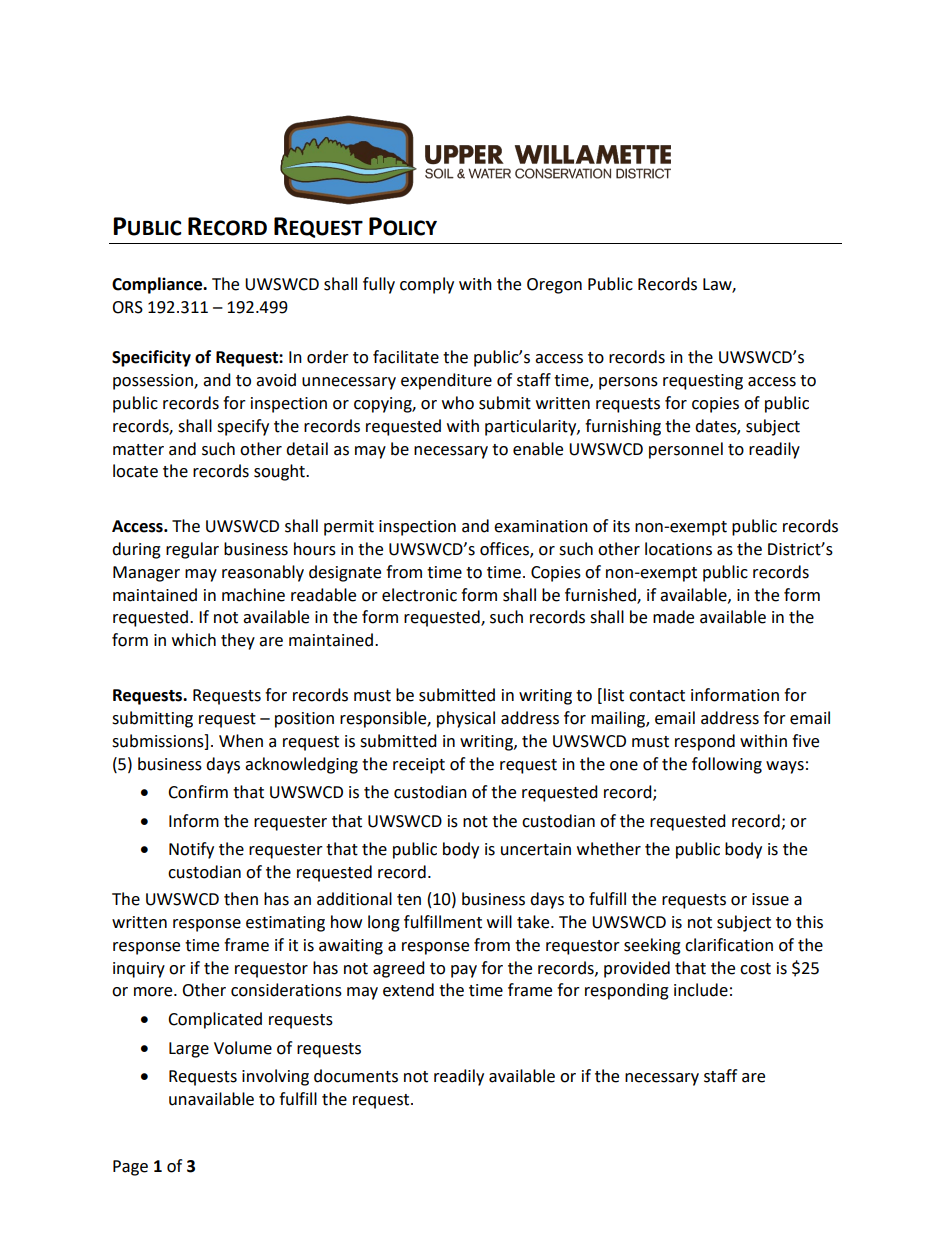 This image has height=1233, width=952. Describe the element at coordinates (727, 765) in the image. I see `following` at that location.
